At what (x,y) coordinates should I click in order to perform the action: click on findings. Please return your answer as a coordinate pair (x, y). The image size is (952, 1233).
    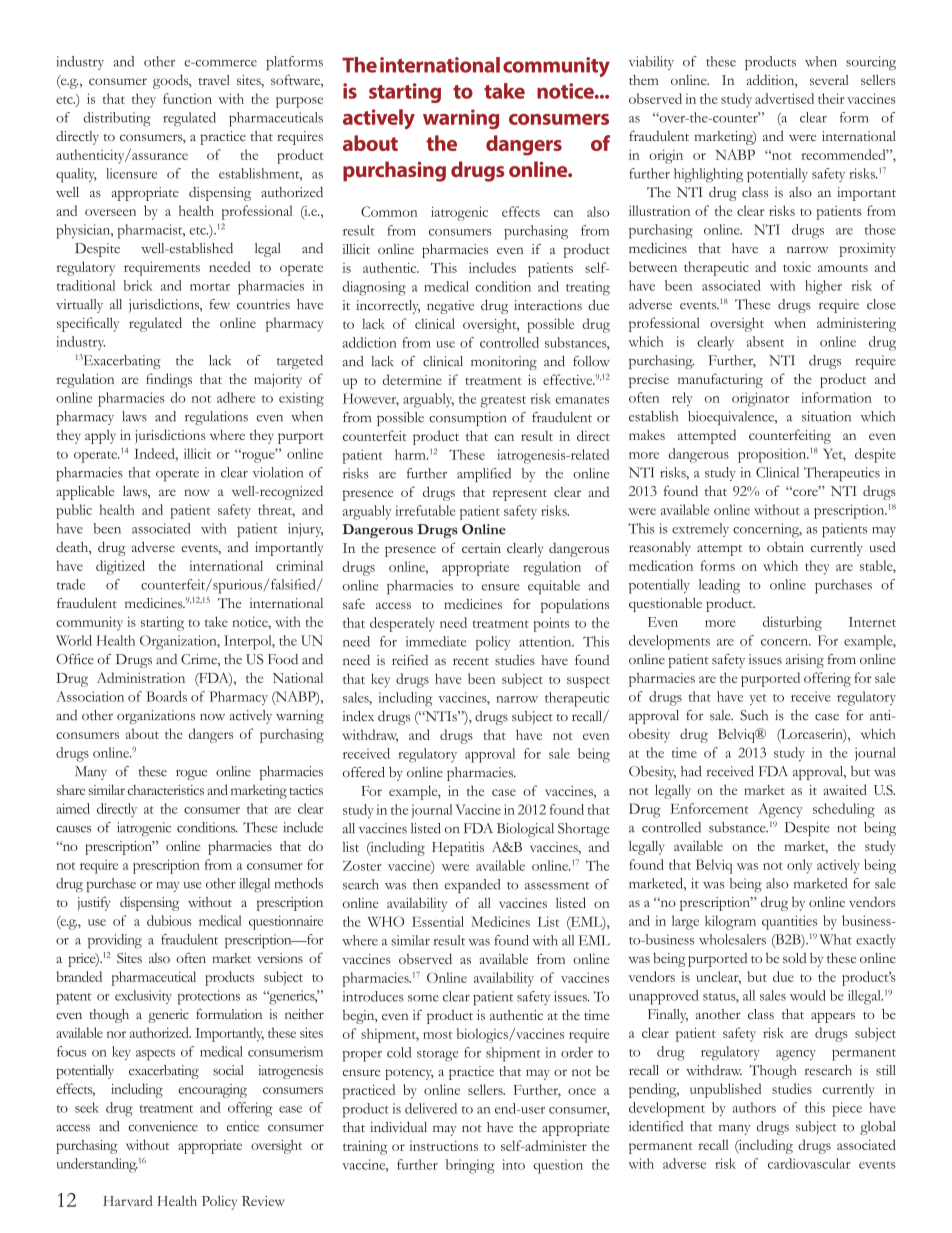
    Looking at the image, I should click on (169, 380).
